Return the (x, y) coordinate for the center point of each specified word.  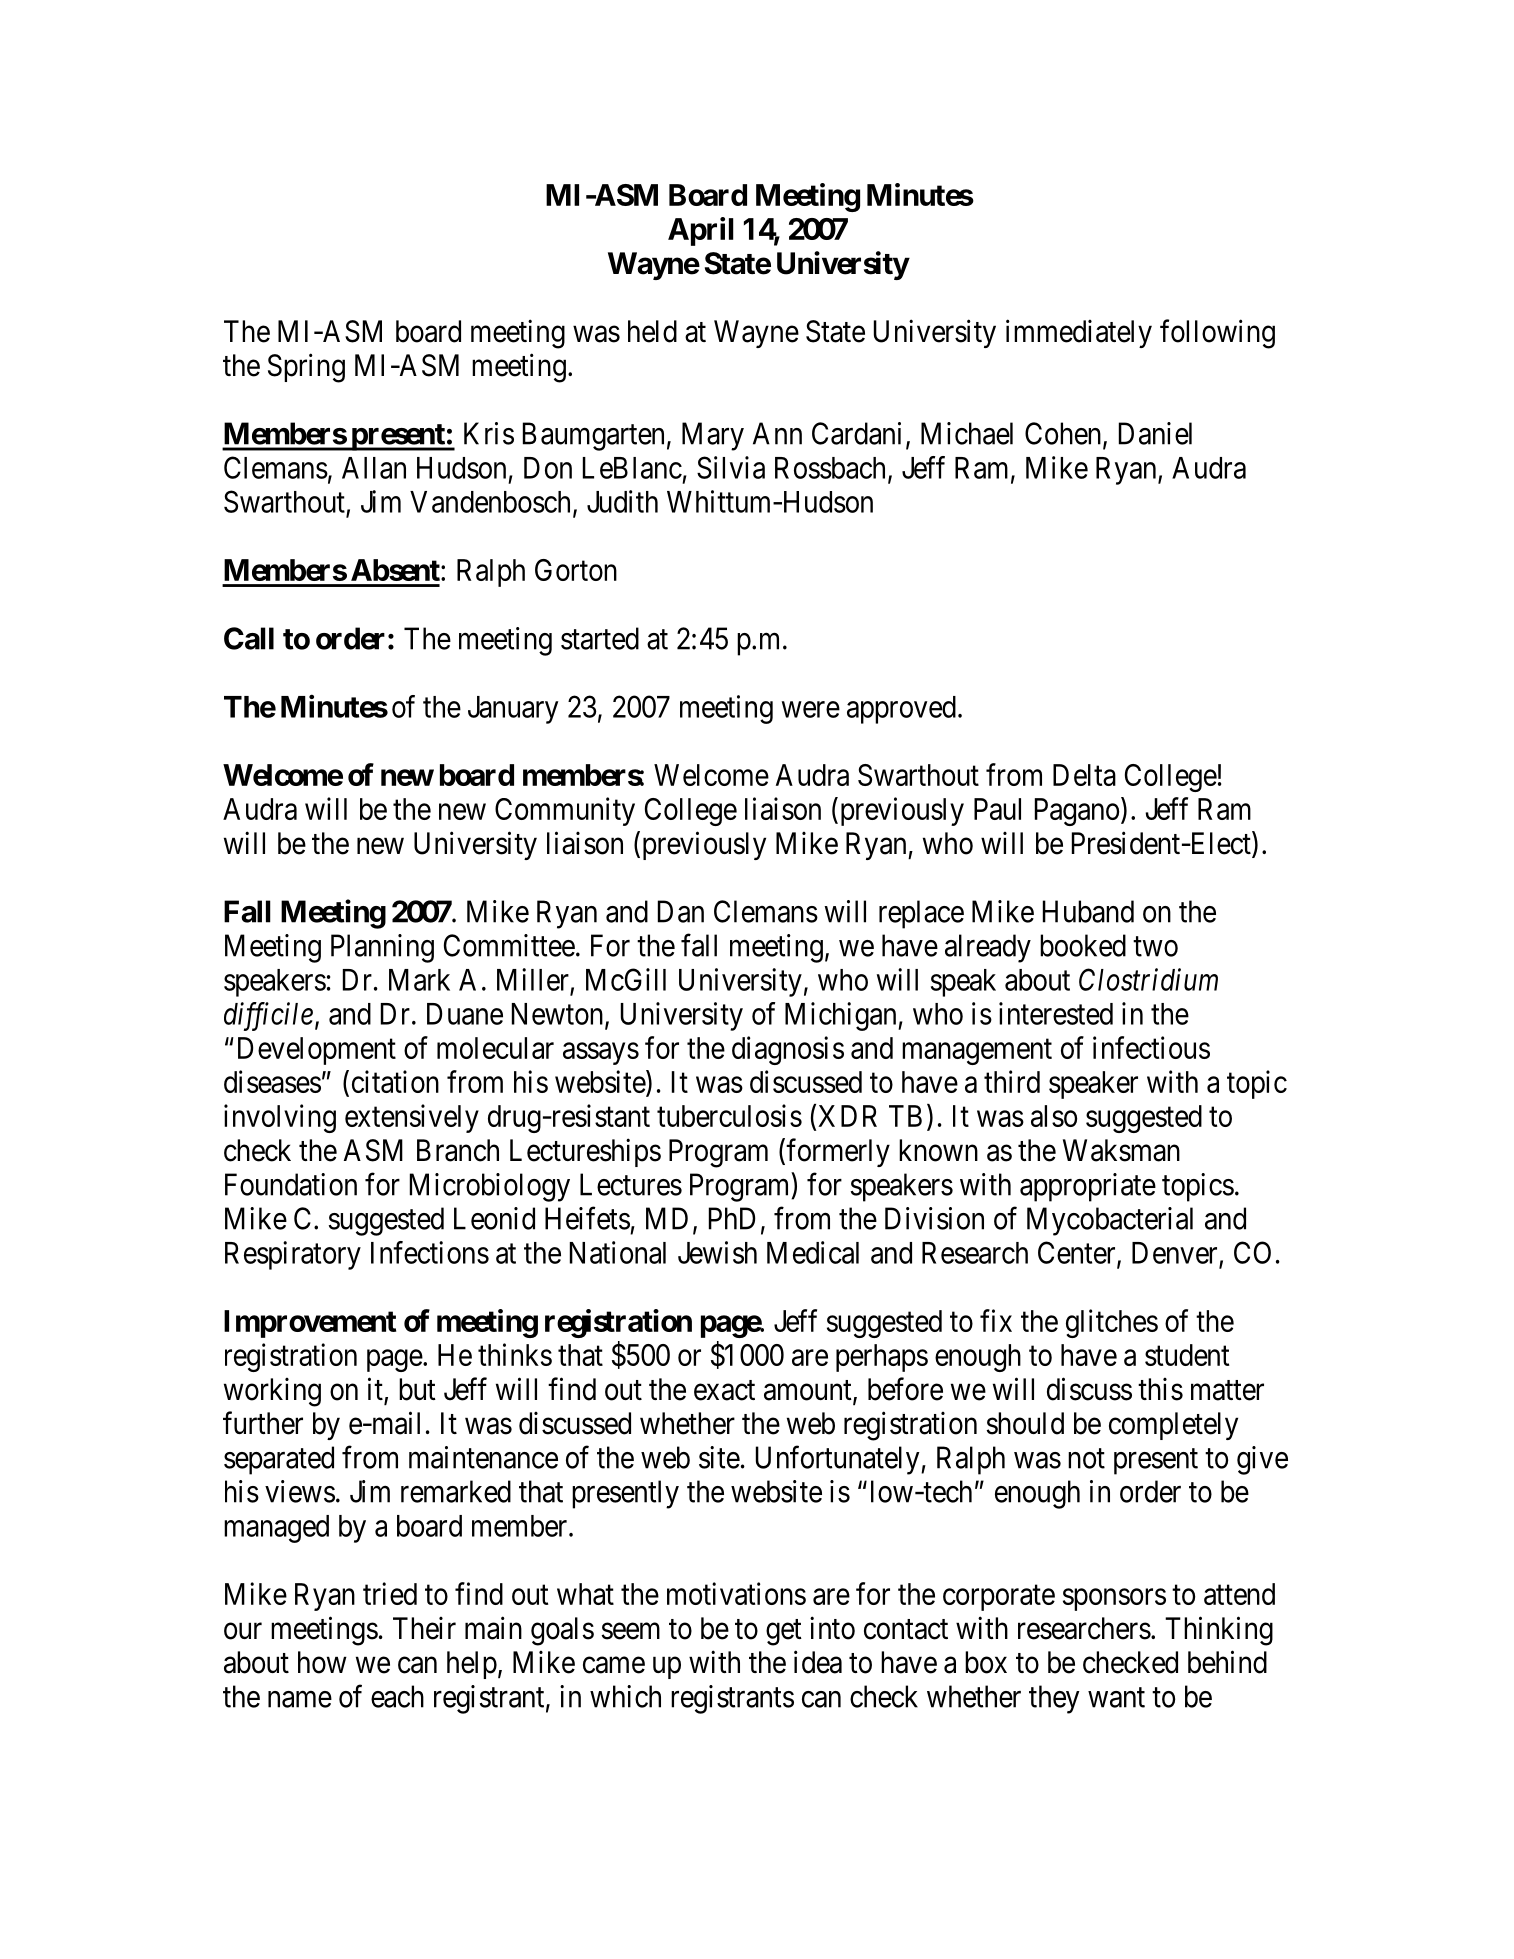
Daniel (1155, 433)
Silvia (731, 467)
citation (395, 1081)
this (1160, 1389)
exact (724, 1390)
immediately (1079, 333)
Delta (1084, 775)
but (417, 1389)
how (322, 1662)
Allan (374, 468)
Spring (306, 368)
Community (565, 811)
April (701, 231)
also (1054, 1116)
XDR (847, 1116)
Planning (382, 948)
